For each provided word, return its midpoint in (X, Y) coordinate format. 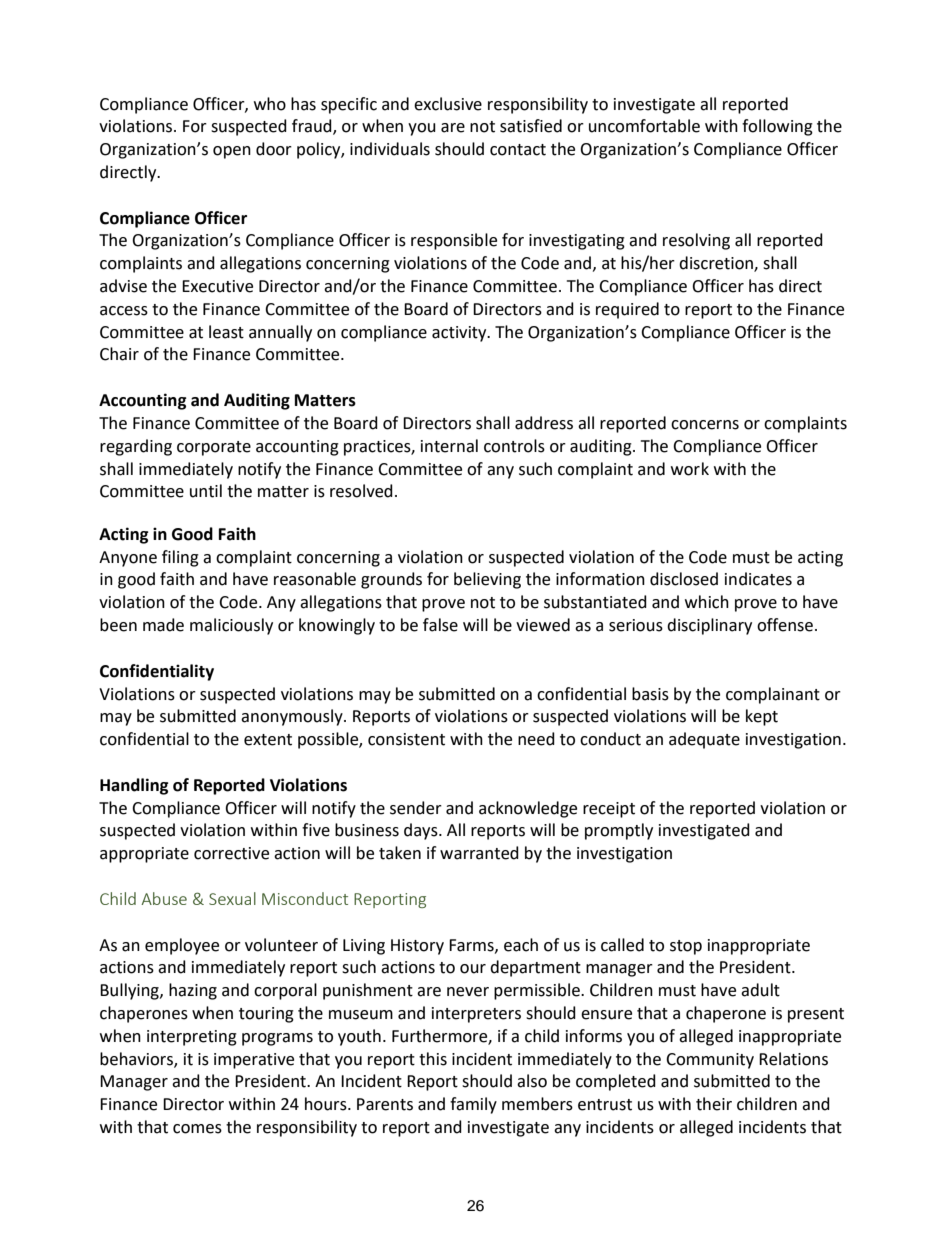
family (473, 1105)
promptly (619, 831)
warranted (479, 853)
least (226, 332)
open (232, 152)
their (714, 1104)
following (777, 127)
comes (197, 1129)
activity (460, 334)
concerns (705, 425)
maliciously (231, 626)
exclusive (448, 104)
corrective (231, 853)
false (440, 625)
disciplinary (709, 626)
